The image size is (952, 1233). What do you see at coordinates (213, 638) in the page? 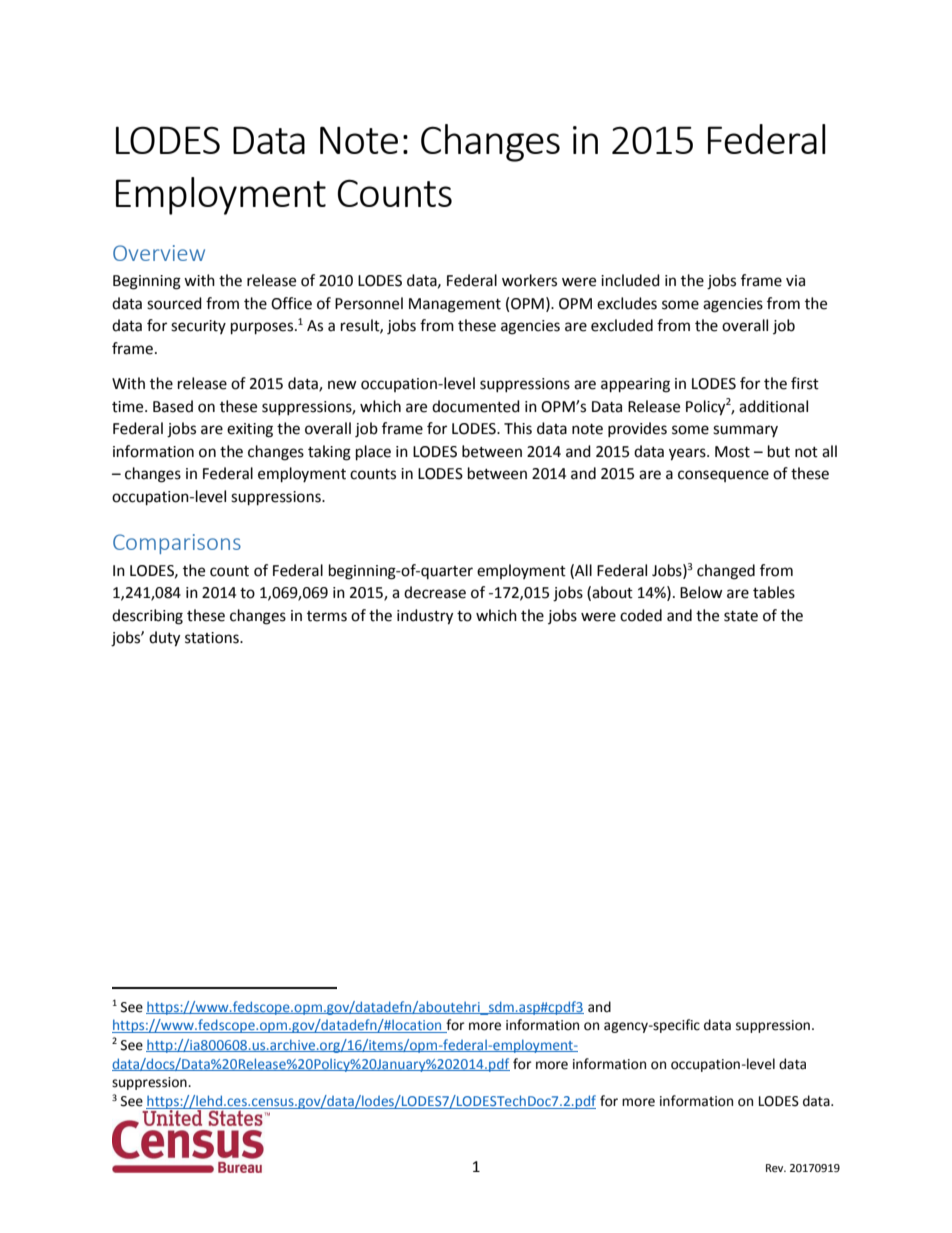
I see `stations` at bounding box center [213, 638].
